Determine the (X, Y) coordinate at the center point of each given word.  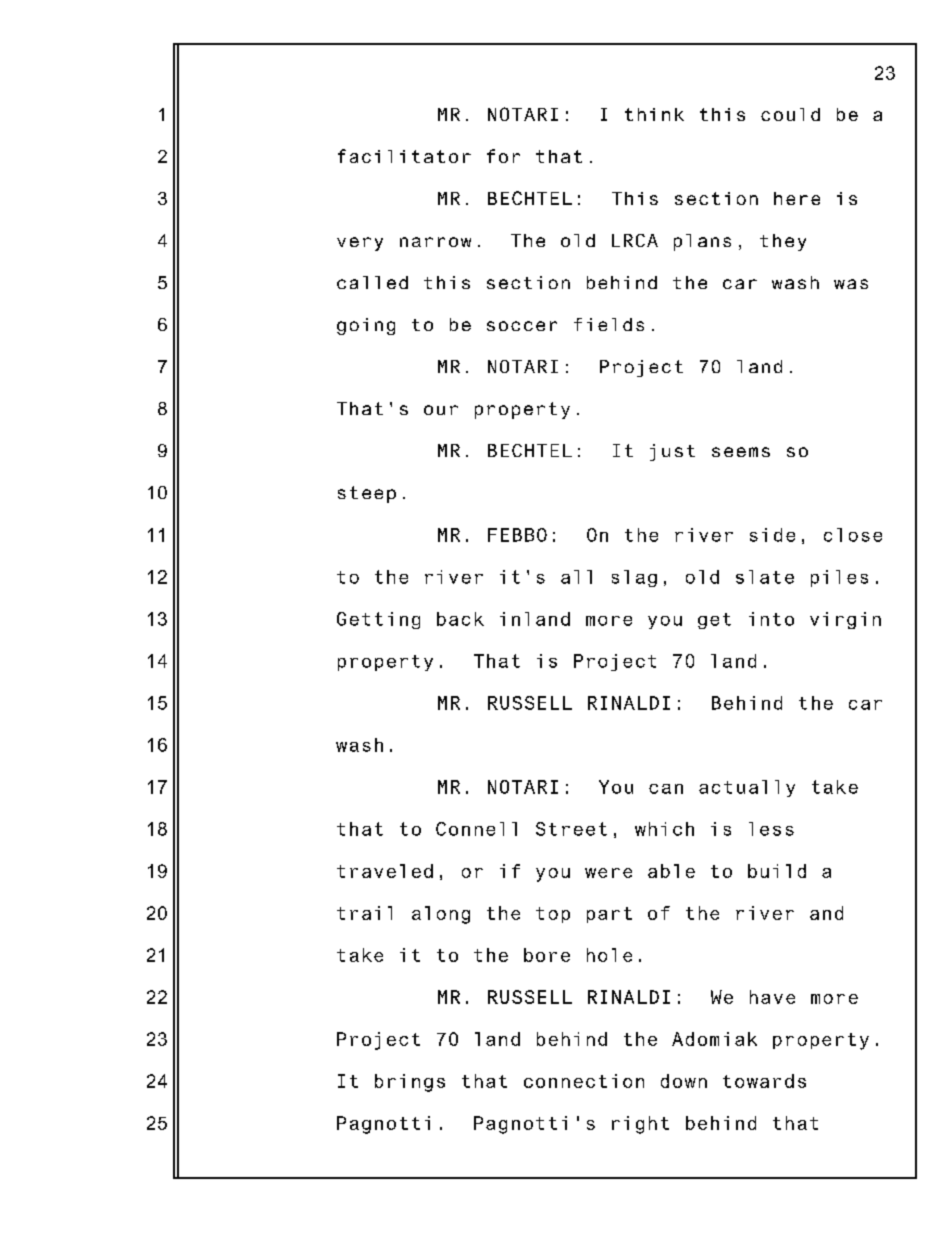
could (790, 114)
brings (410, 1083)
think (654, 114)
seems (741, 452)
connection (584, 1081)
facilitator (404, 156)
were (608, 873)
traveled (385, 871)
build (777, 871)
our (441, 410)
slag (634, 578)
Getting (378, 620)
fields (609, 324)
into (771, 619)
